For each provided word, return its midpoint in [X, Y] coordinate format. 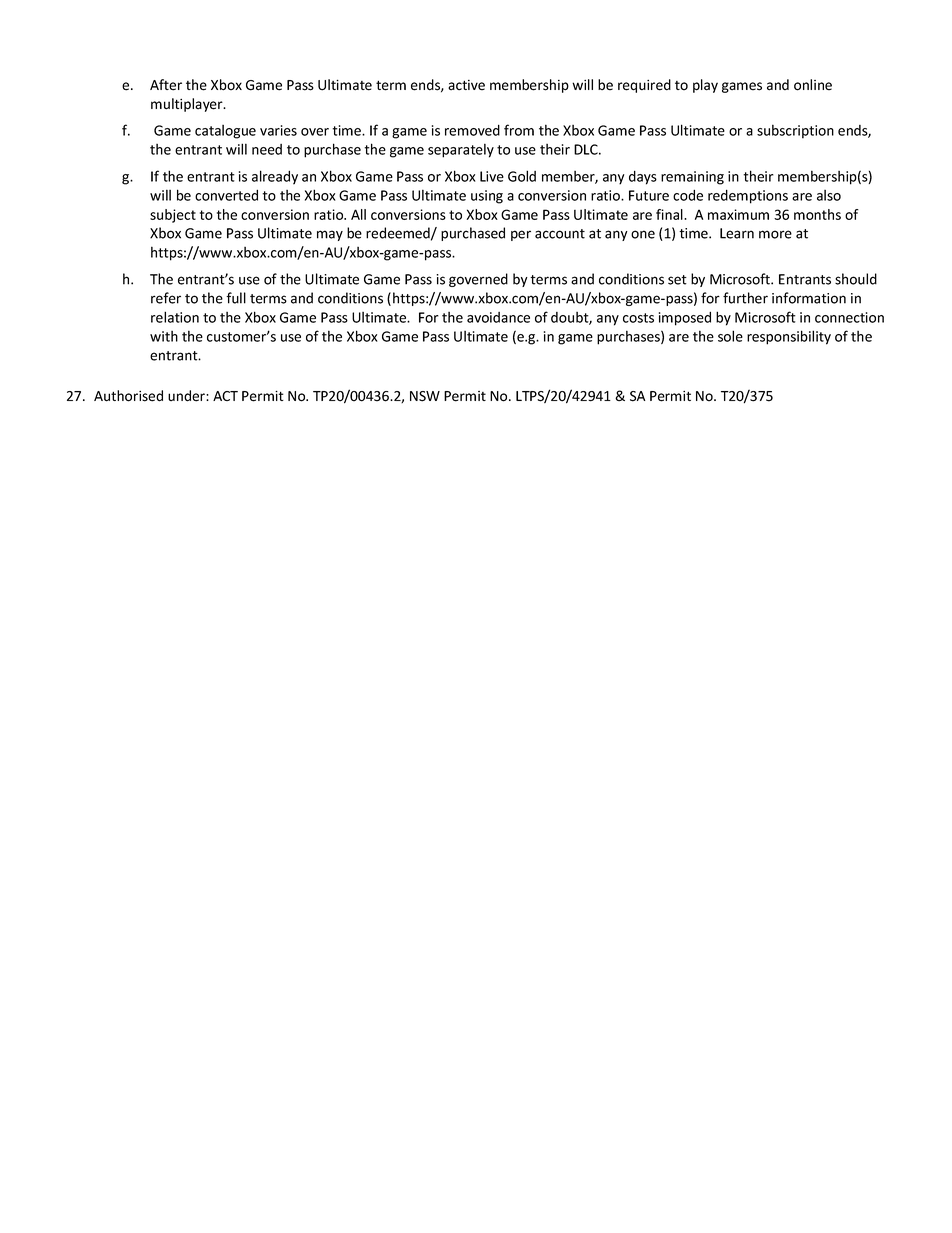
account [560, 234]
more [775, 234]
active [466, 85]
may [330, 235]
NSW [425, 396]
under [187, 396]
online [813, 85]
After [166, 85]
